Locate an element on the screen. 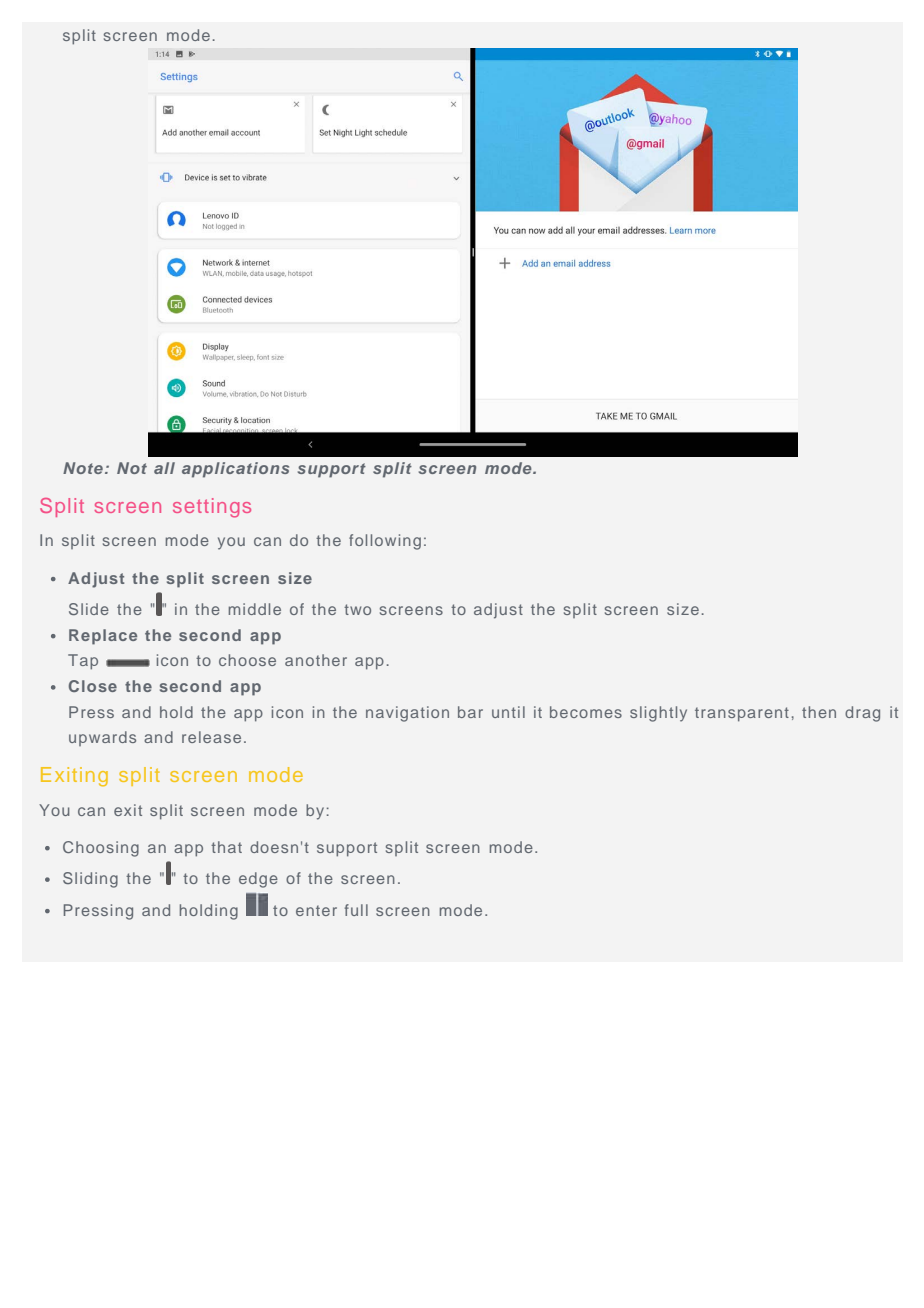 The image size is (924, 1308). all is located at coordinates (164, 468).
